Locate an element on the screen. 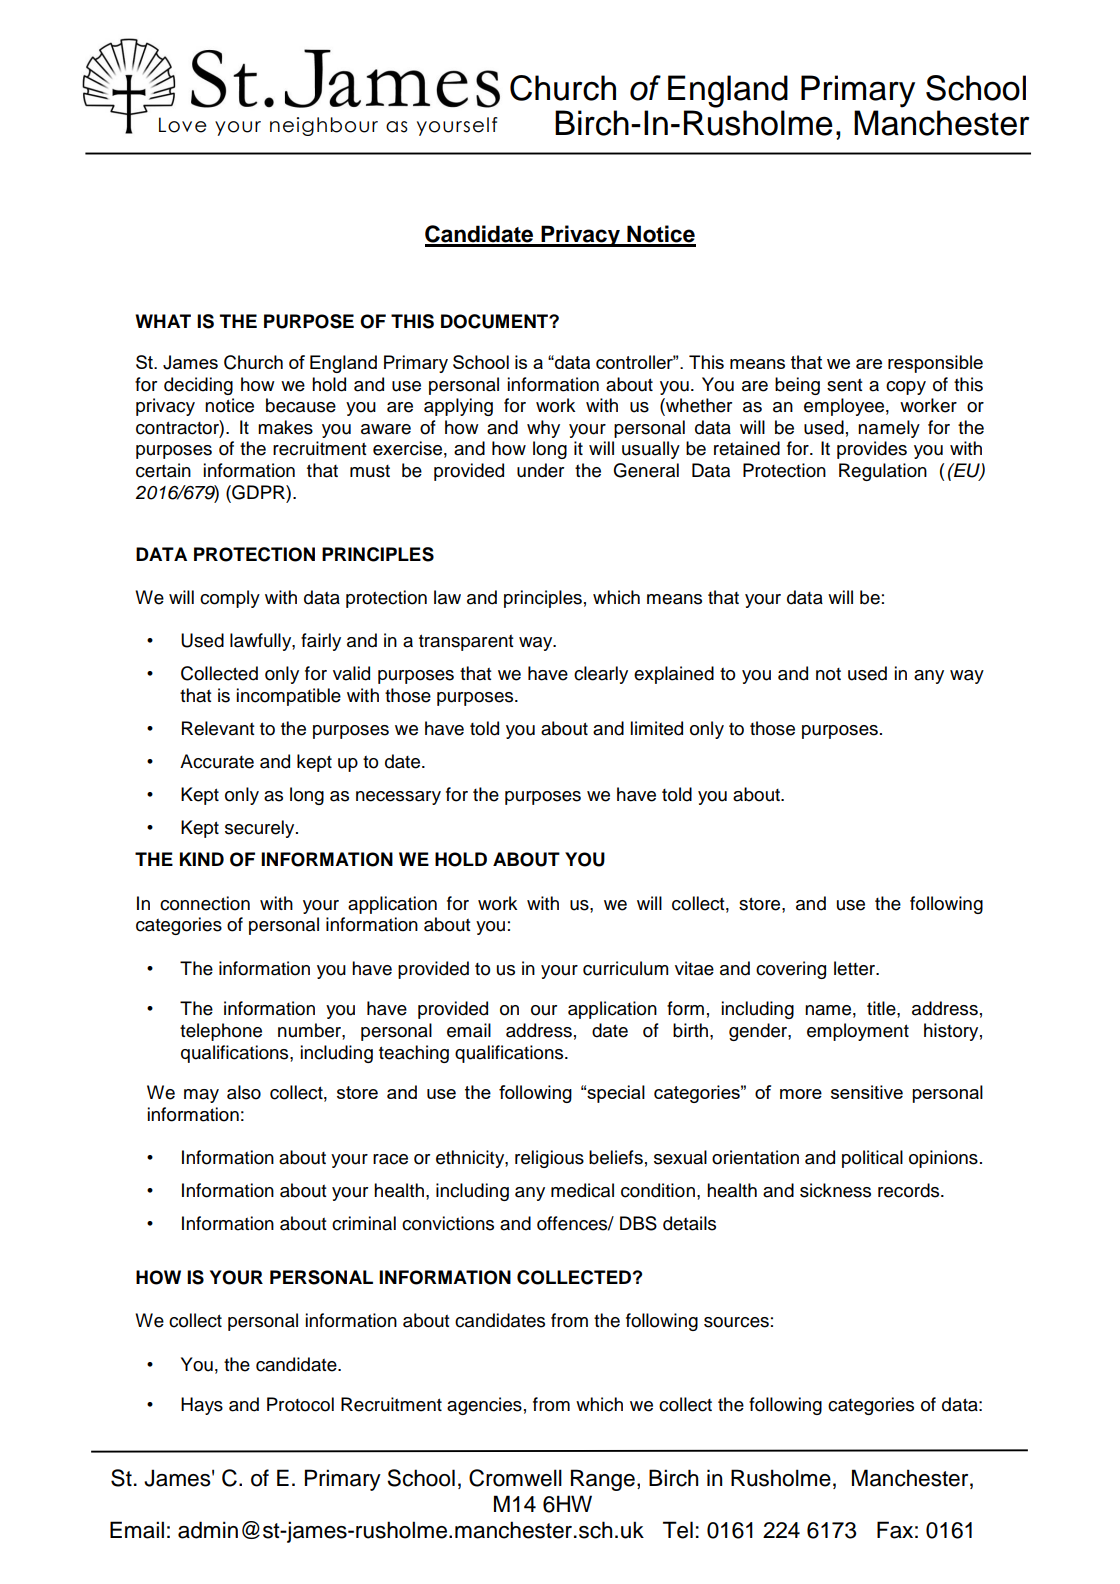 This screenshot has height=1584, width=1120. Regulation is located at coordinates (883, 472).
